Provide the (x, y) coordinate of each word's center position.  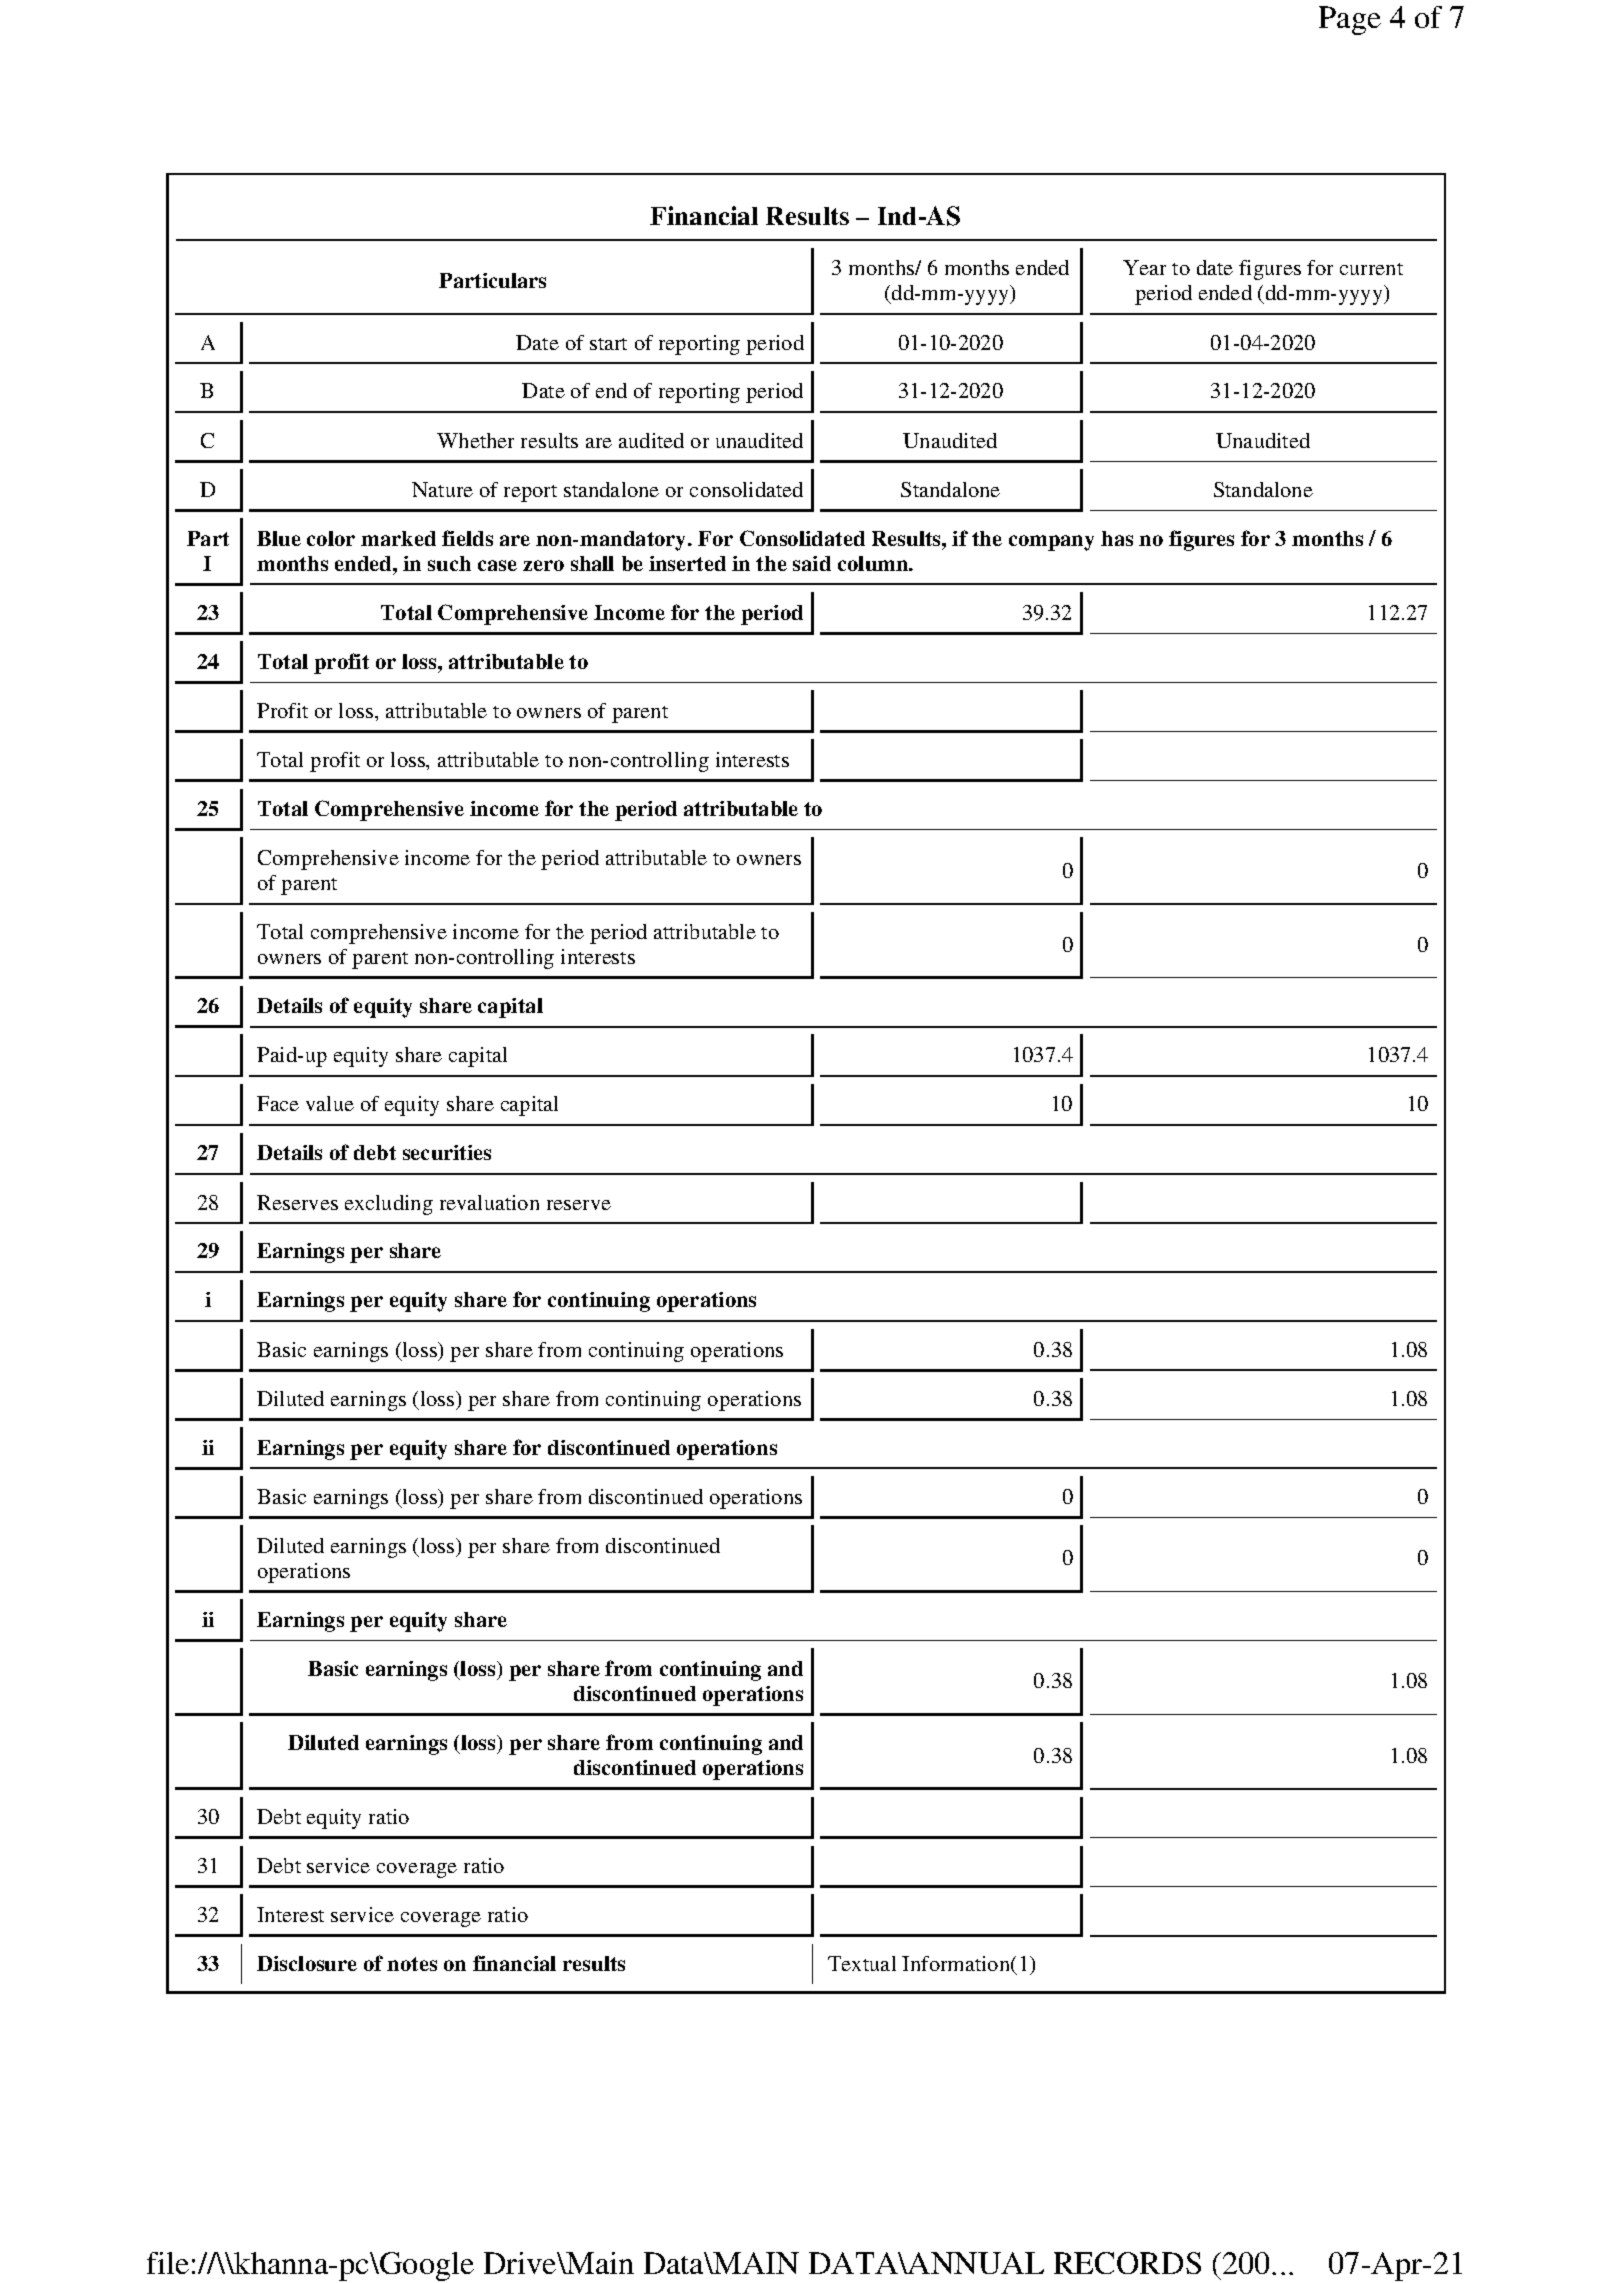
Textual (862, 1963)
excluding (389, 1205)
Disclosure (307, 1963)
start (608, 344)
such (449, 563)
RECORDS (1127, 2263)
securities (447, 1152)
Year (1144, 267)
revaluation (489, 1202)
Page (1350, 20)
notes (412, 1964)
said (812, 563)
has (1117, 538)
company (1051, 543)
